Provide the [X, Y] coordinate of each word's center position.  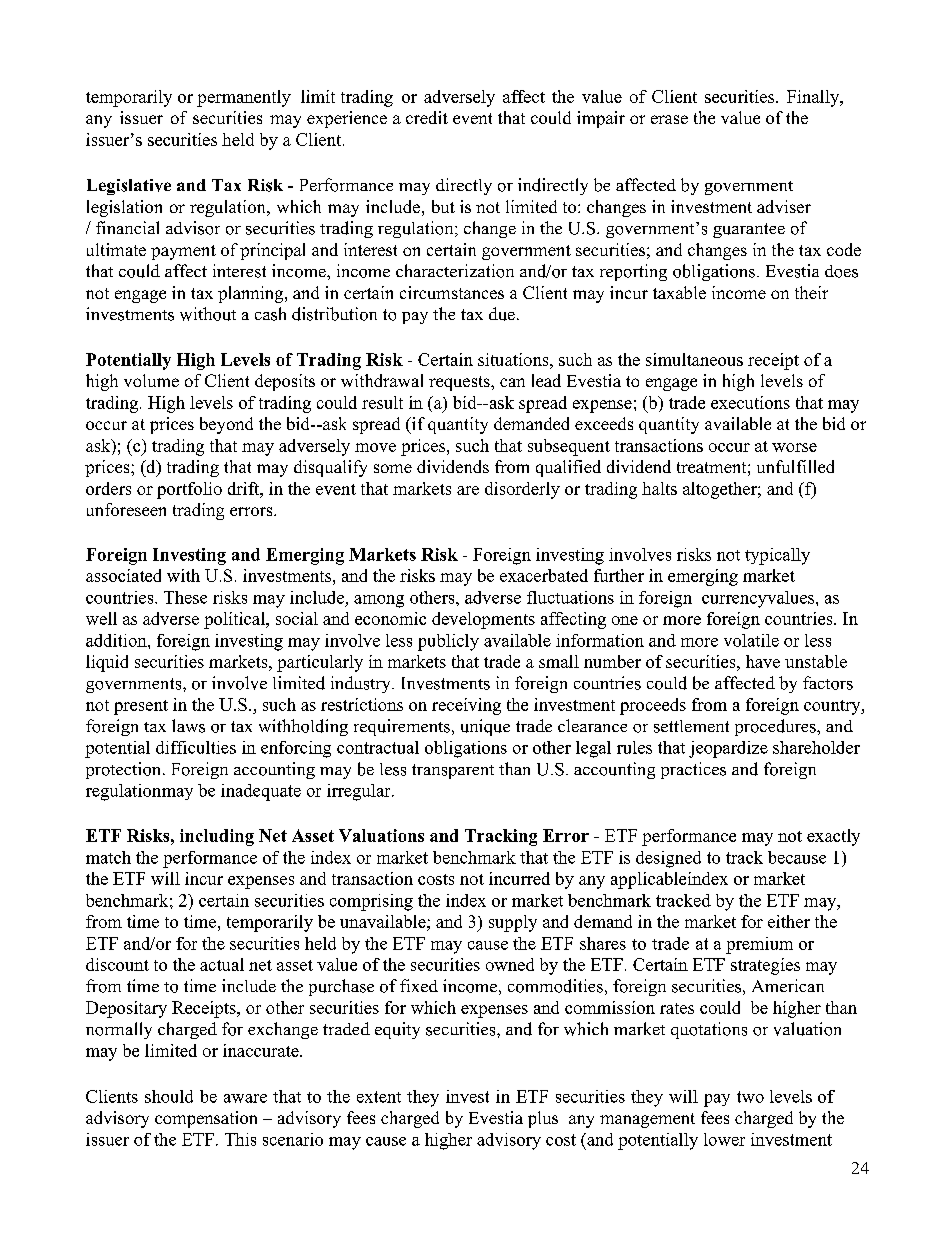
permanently [244, 98]
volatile [751, 640]
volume [151, 380]
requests [460, 383]
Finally [814, 98]
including [217, 837]
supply [513, 923]
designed [668, 859]
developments [483, 620]
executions [750, 402]
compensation [206, 1119]
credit [427, 117]
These [185, 597]
